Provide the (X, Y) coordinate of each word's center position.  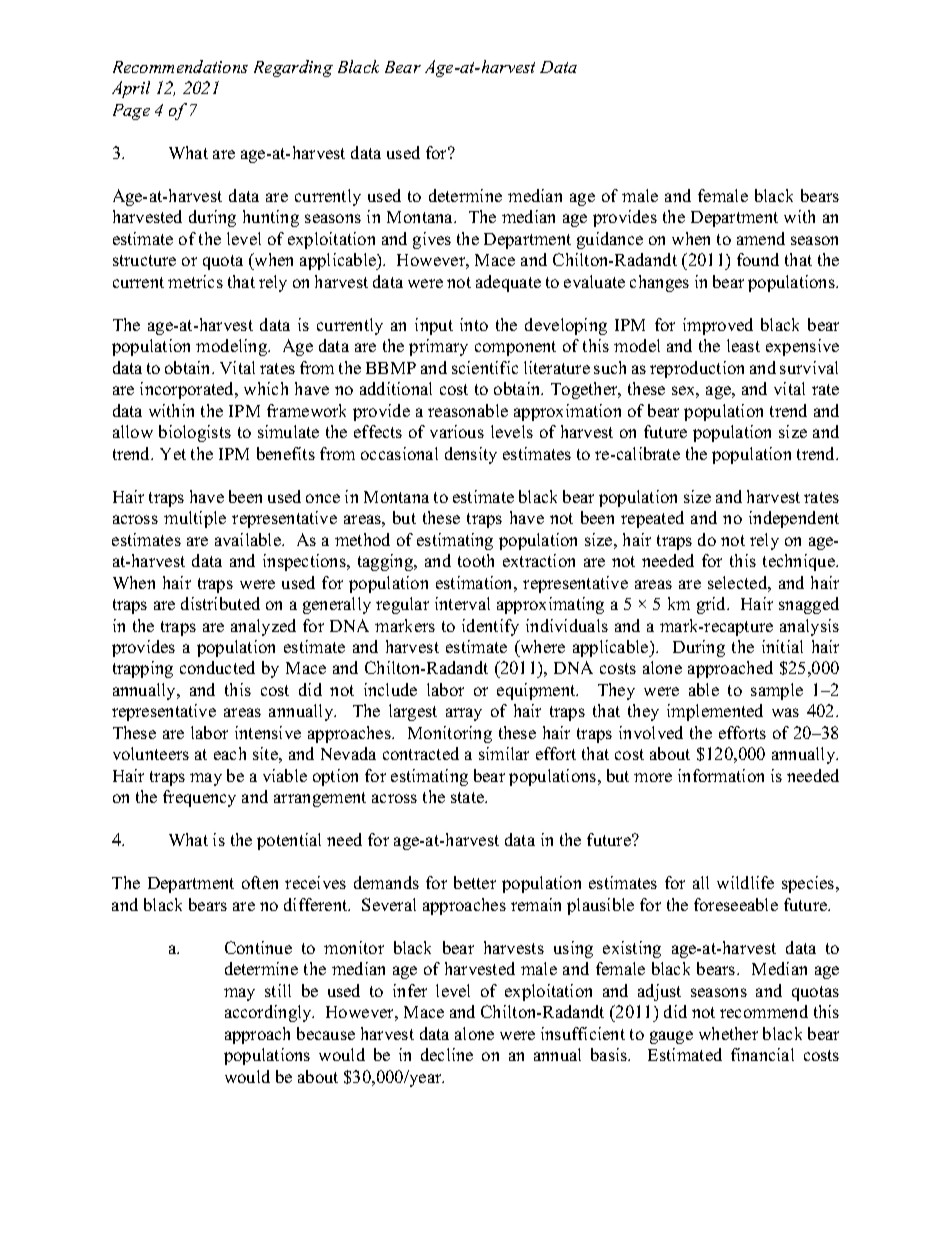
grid (713, 605)
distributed (220, 603)
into (474, 324)
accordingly (269, 1013)
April (131, 89)
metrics (195, 281)
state (469, 797)
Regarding (293, 68)
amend (761, 238)
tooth (476, 560)
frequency (199, 798)
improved (718, 326)
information (721, 775)
